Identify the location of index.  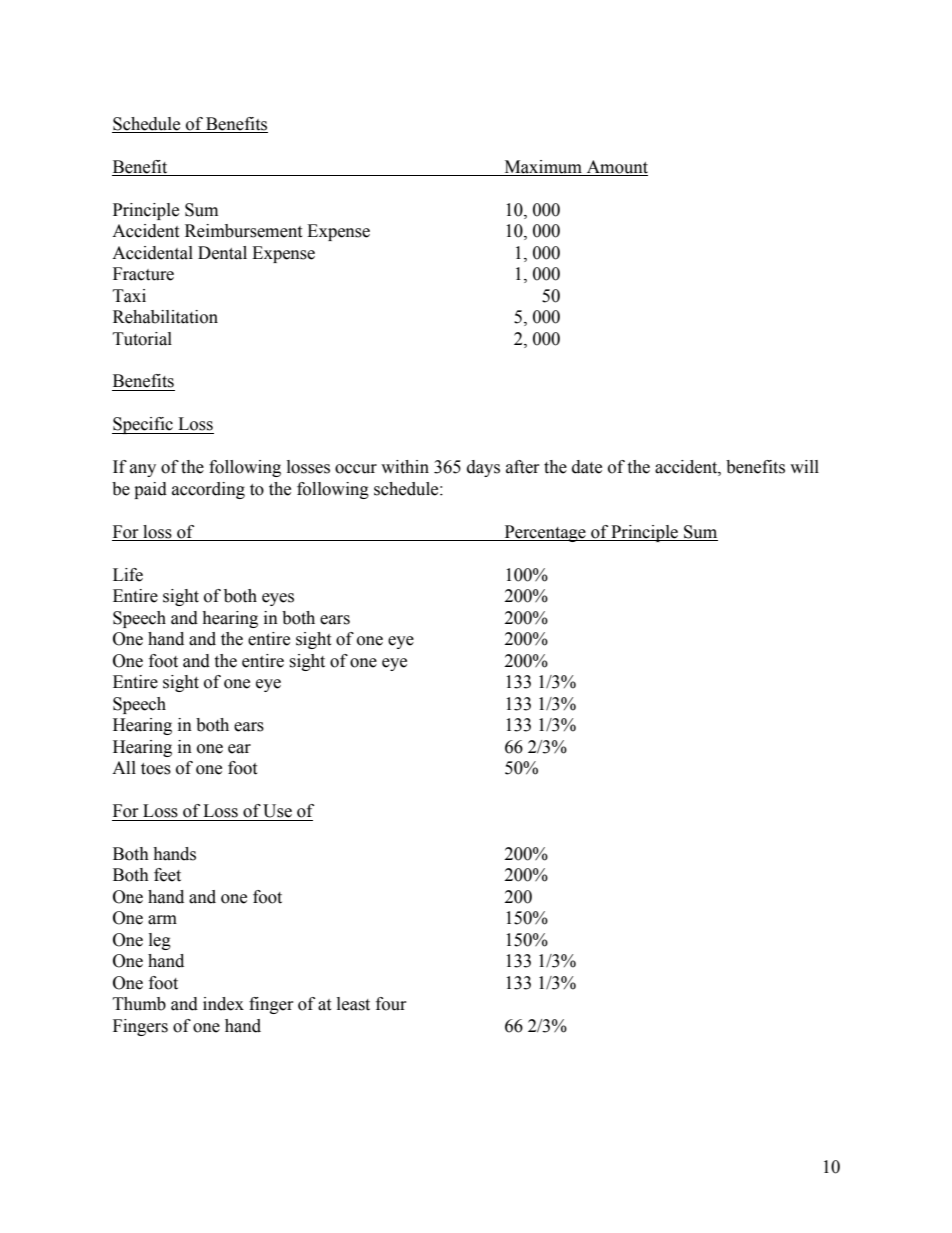
(223, 1004).
